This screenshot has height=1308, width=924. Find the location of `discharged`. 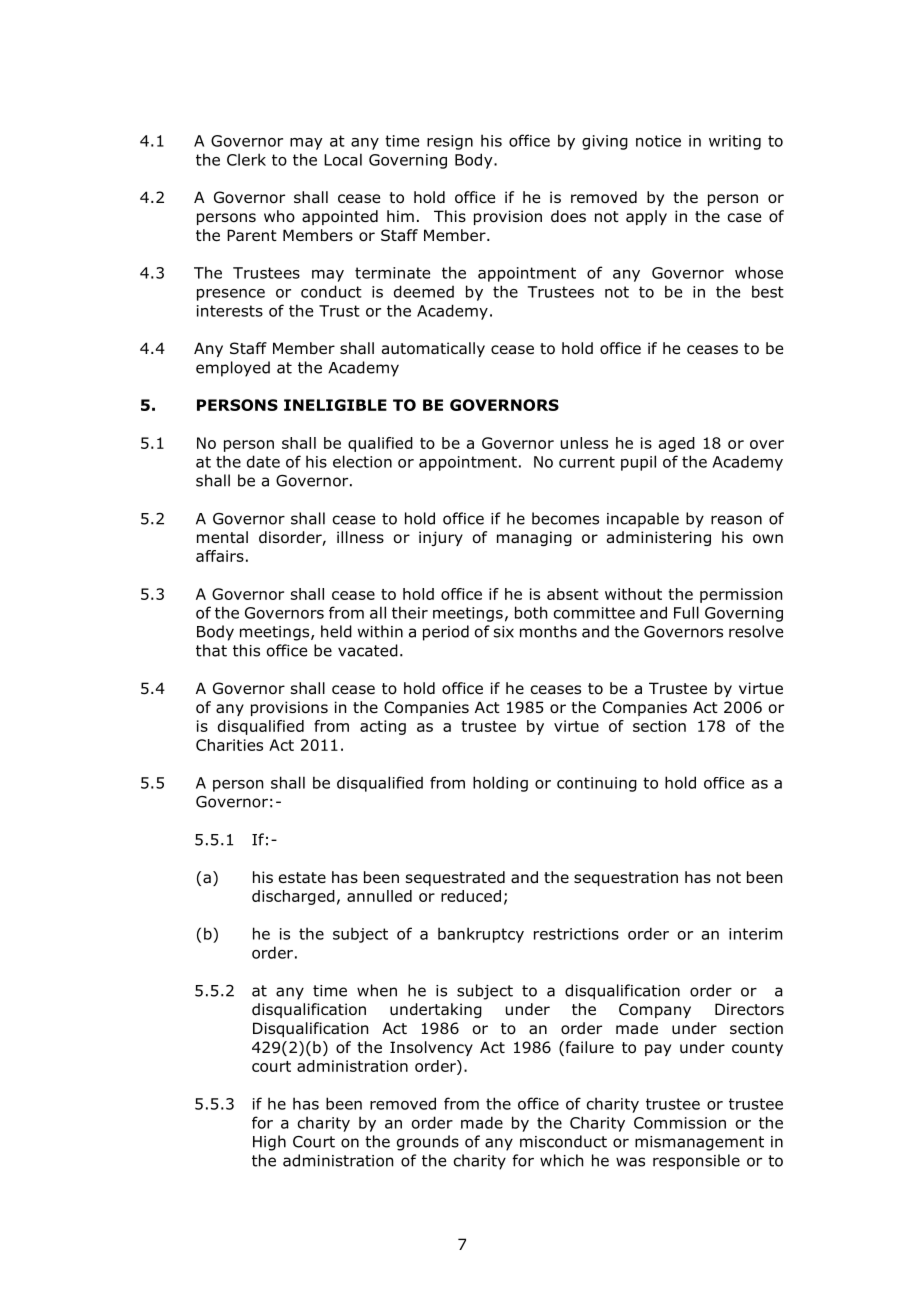

discharged is located at coordinates (293, 897).
